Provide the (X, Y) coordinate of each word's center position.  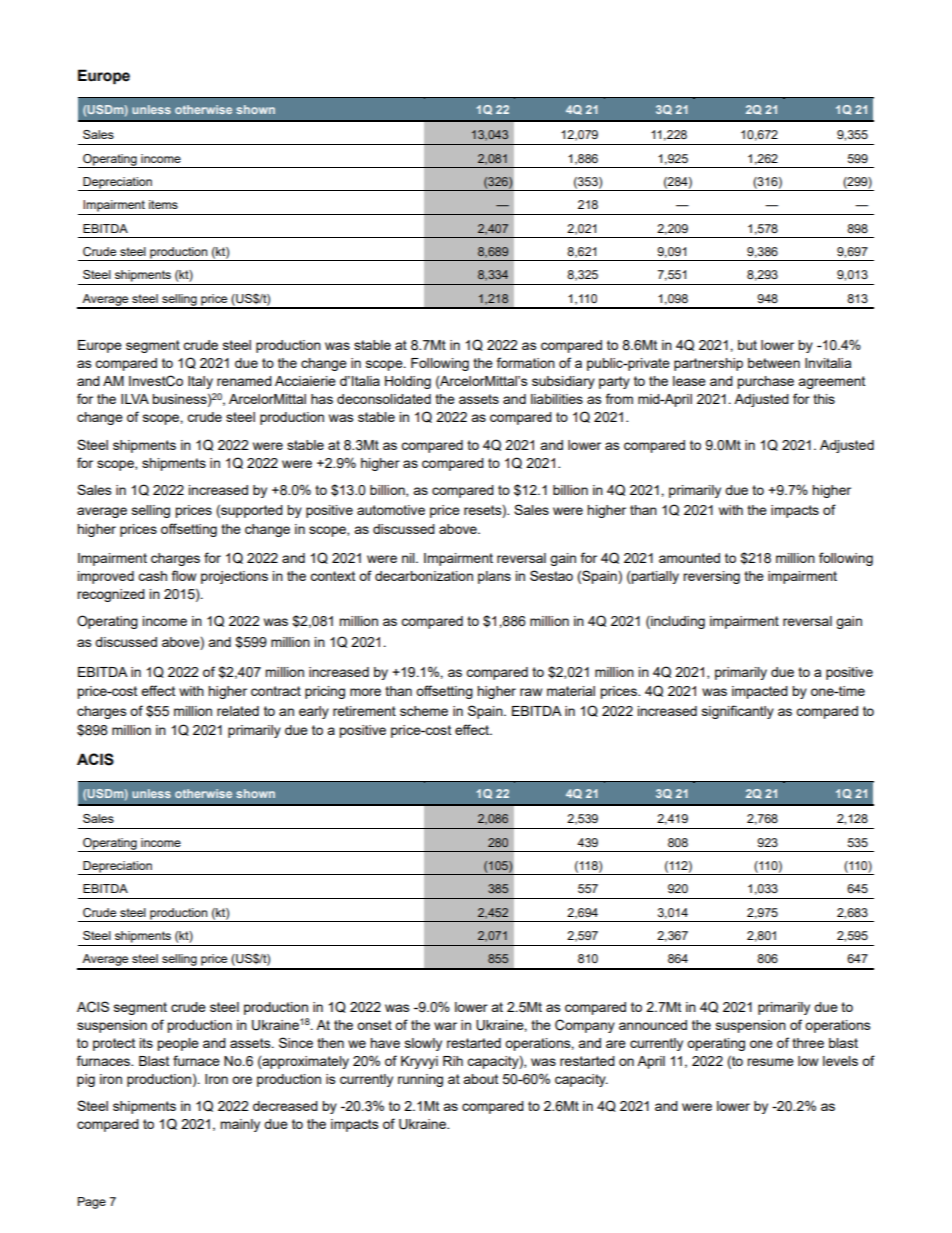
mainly (240, 1125)
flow (184, 575)
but (747, 345)
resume (770, 1062)
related (238, 711)
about (480, 1079)
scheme (424, 711)
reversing (711, 577)
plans (494, 577)
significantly (738, 712)
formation (526, 362)
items (163, 204)
